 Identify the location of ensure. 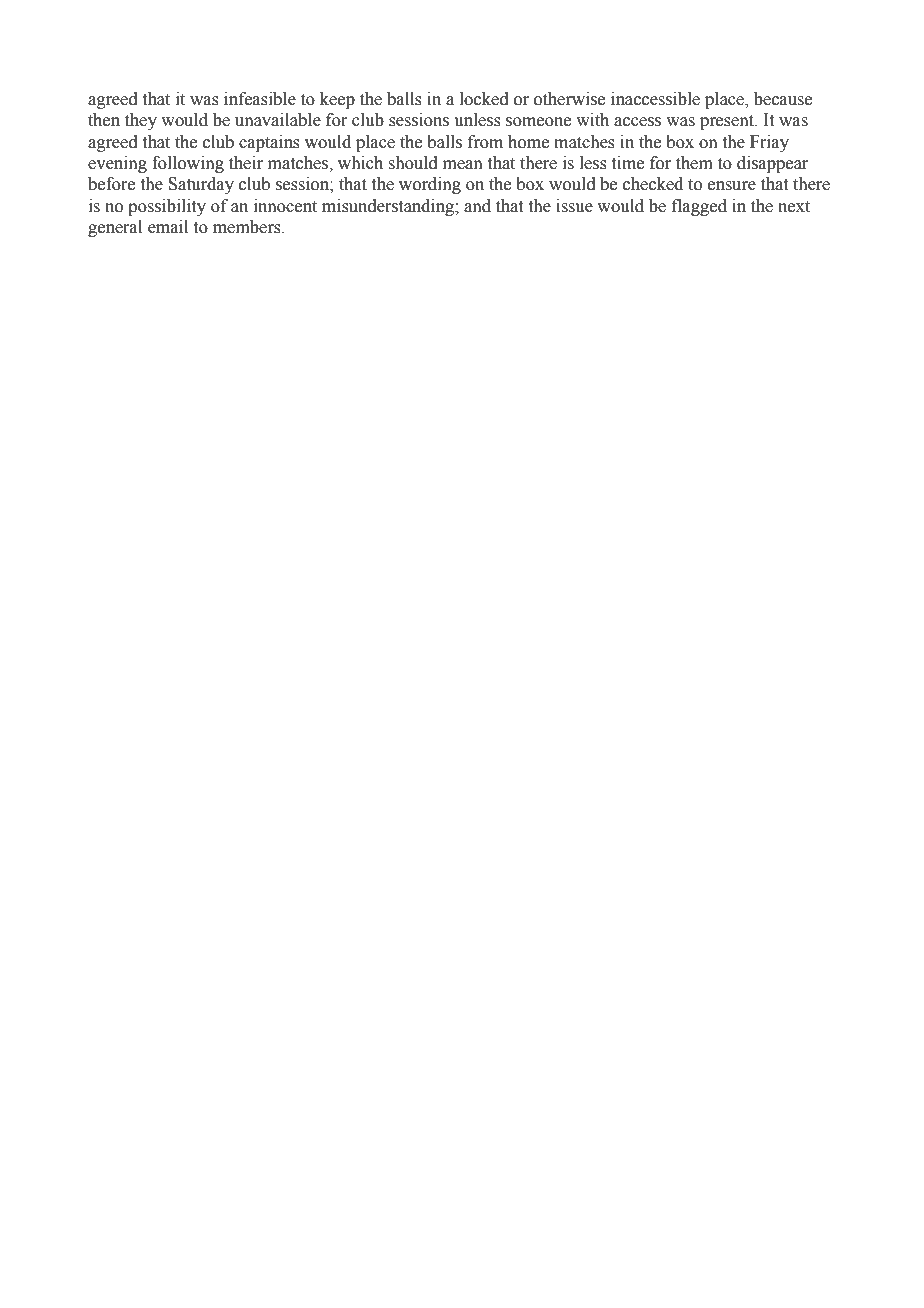
(732, 186).
